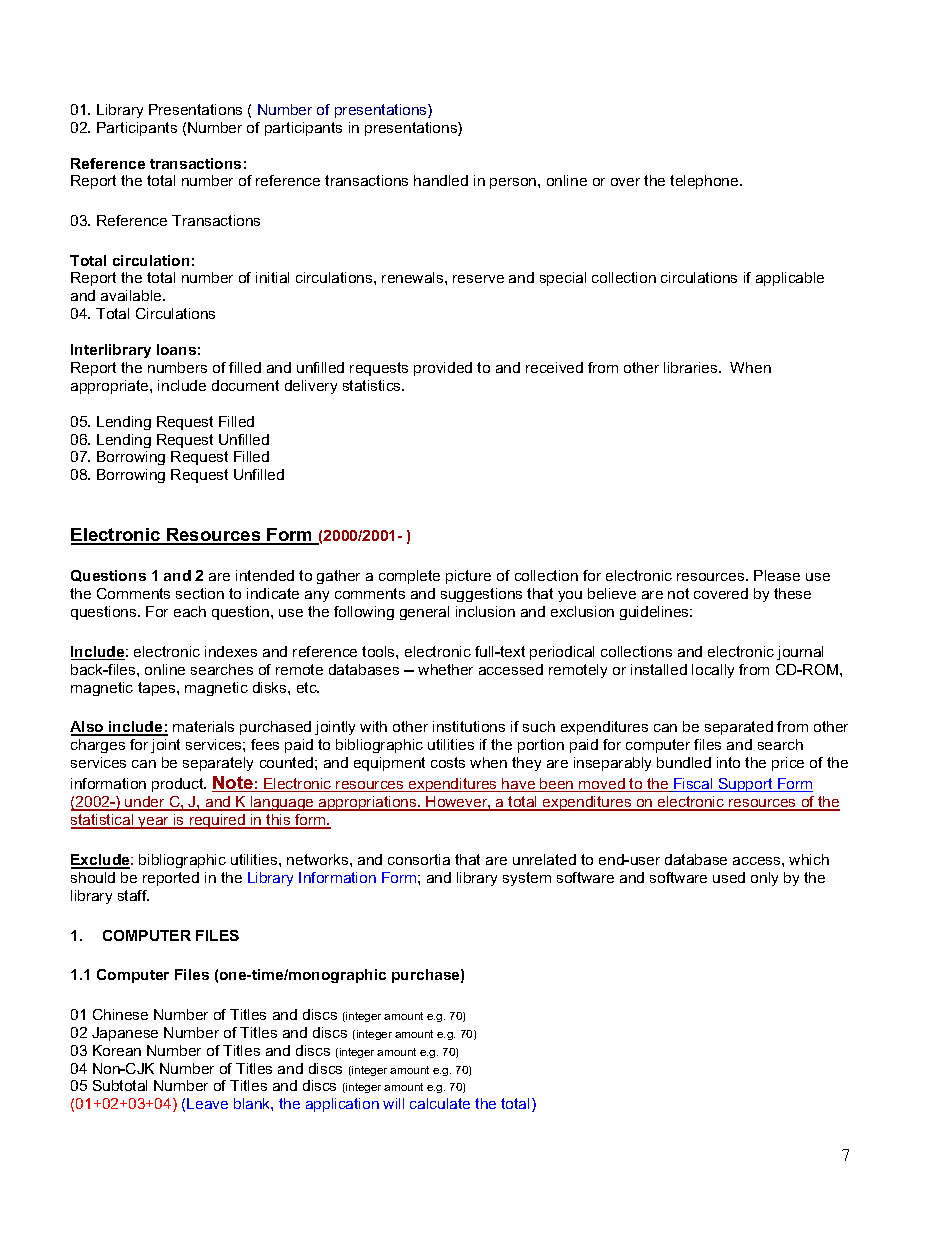  What do you see at coordinates (441, 180) in the document?
I see `handled` at bounding box center [441, 180].
